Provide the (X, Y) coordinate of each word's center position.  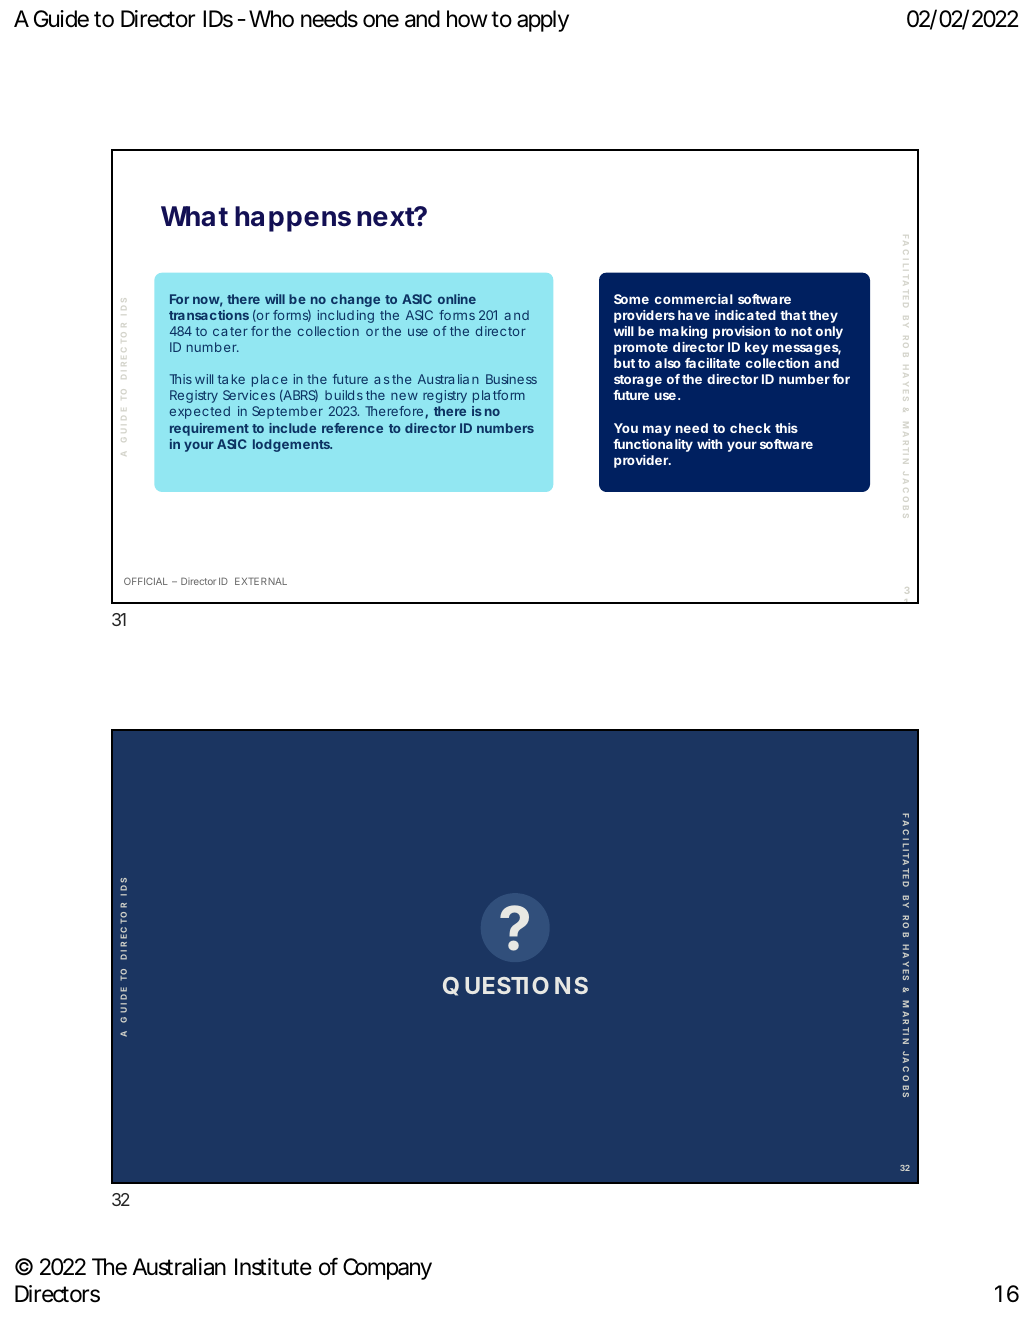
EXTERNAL (261, 581)
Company (387, 1269)
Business (511, 379)
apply (543, 21)
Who (271, 19)
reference (352, 428)
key (756, 348)
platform (499, 396)
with (709, 444)
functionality (653, 445)
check (750, 428)
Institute (273, 1267)
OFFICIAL (146, 581)
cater (230, 331)
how (469, 19)
